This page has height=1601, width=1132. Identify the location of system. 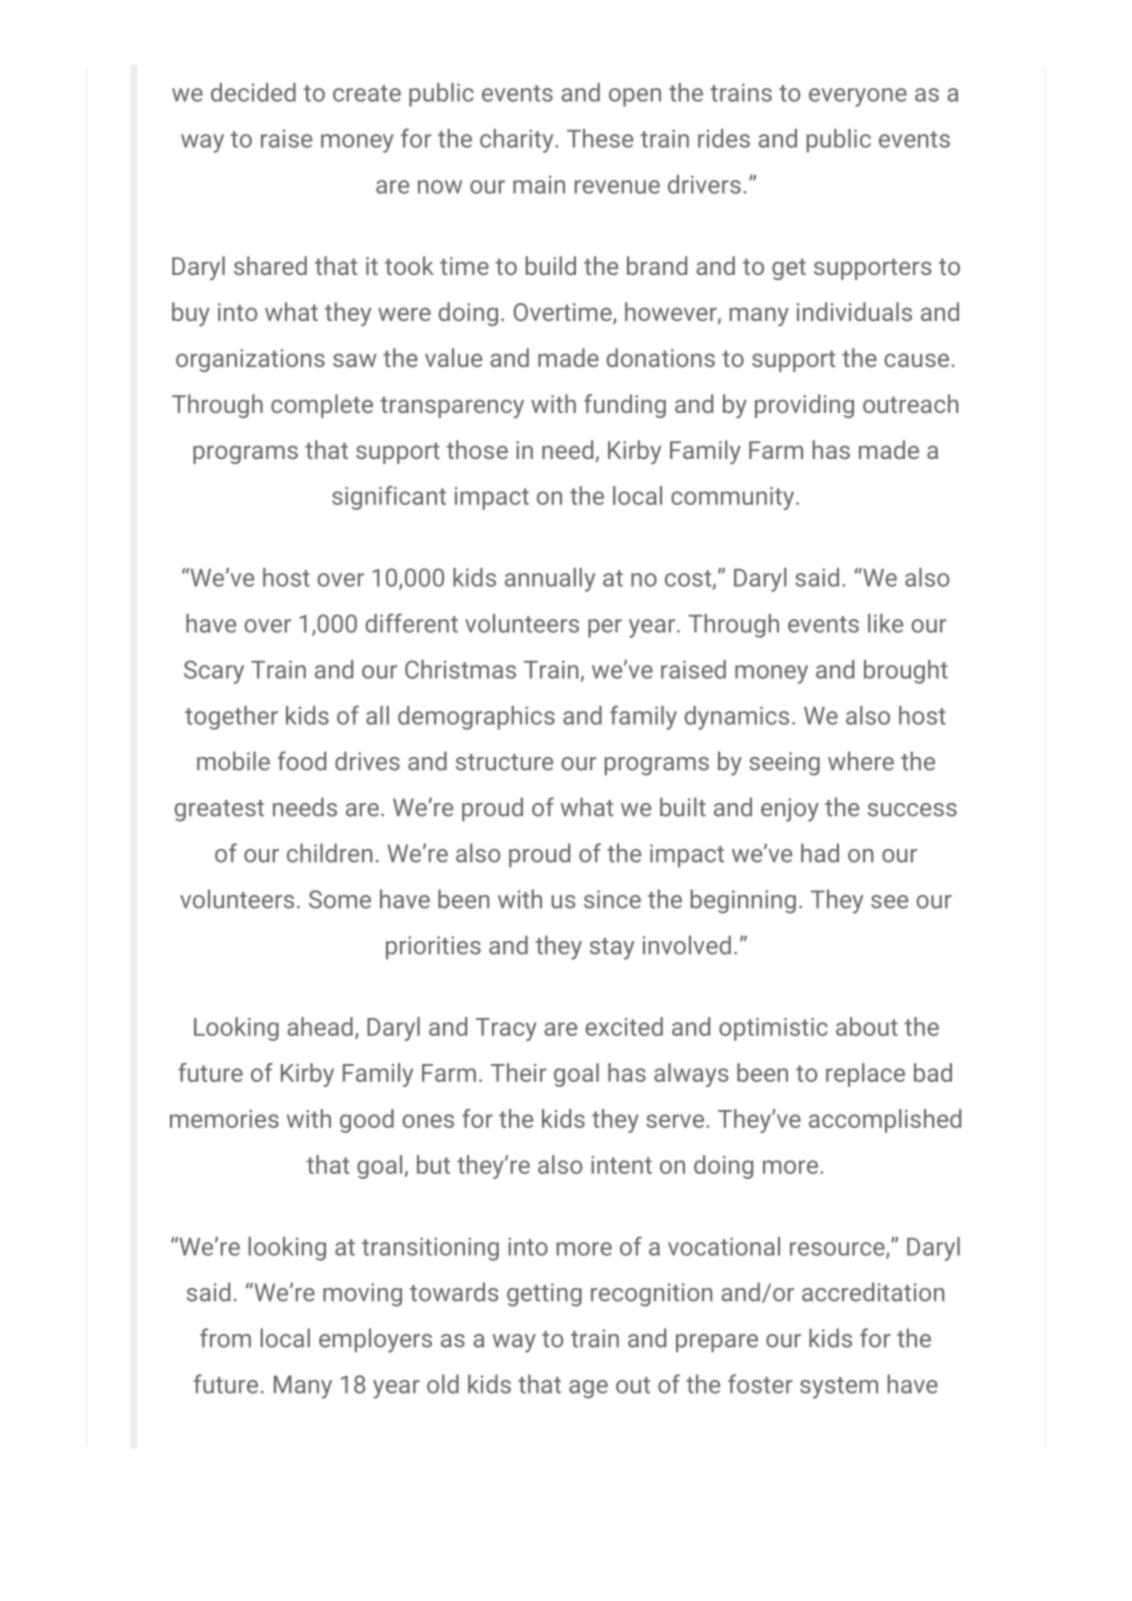
(839, 1388).
